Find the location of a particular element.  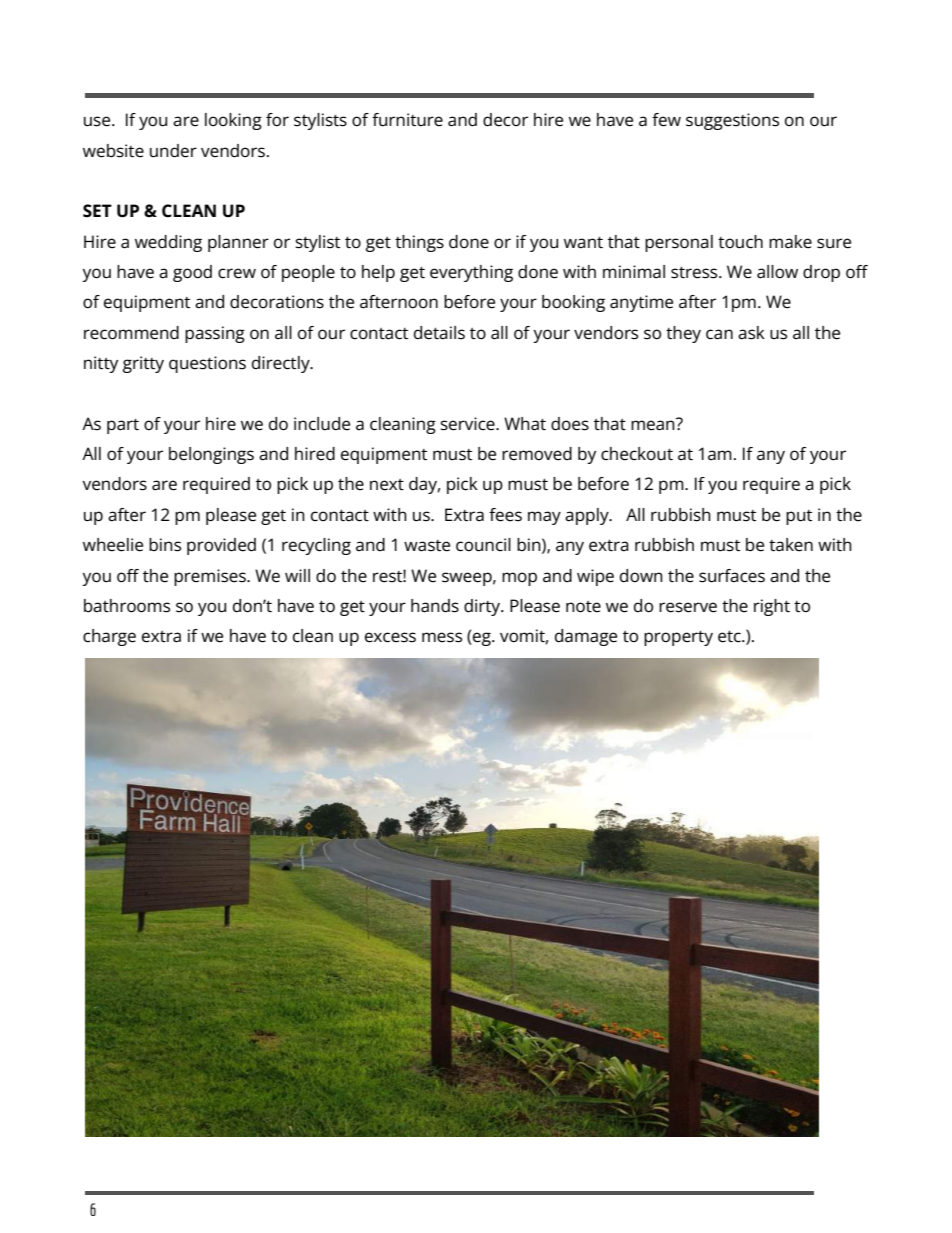

questions is located at coordinates (207, 364).
